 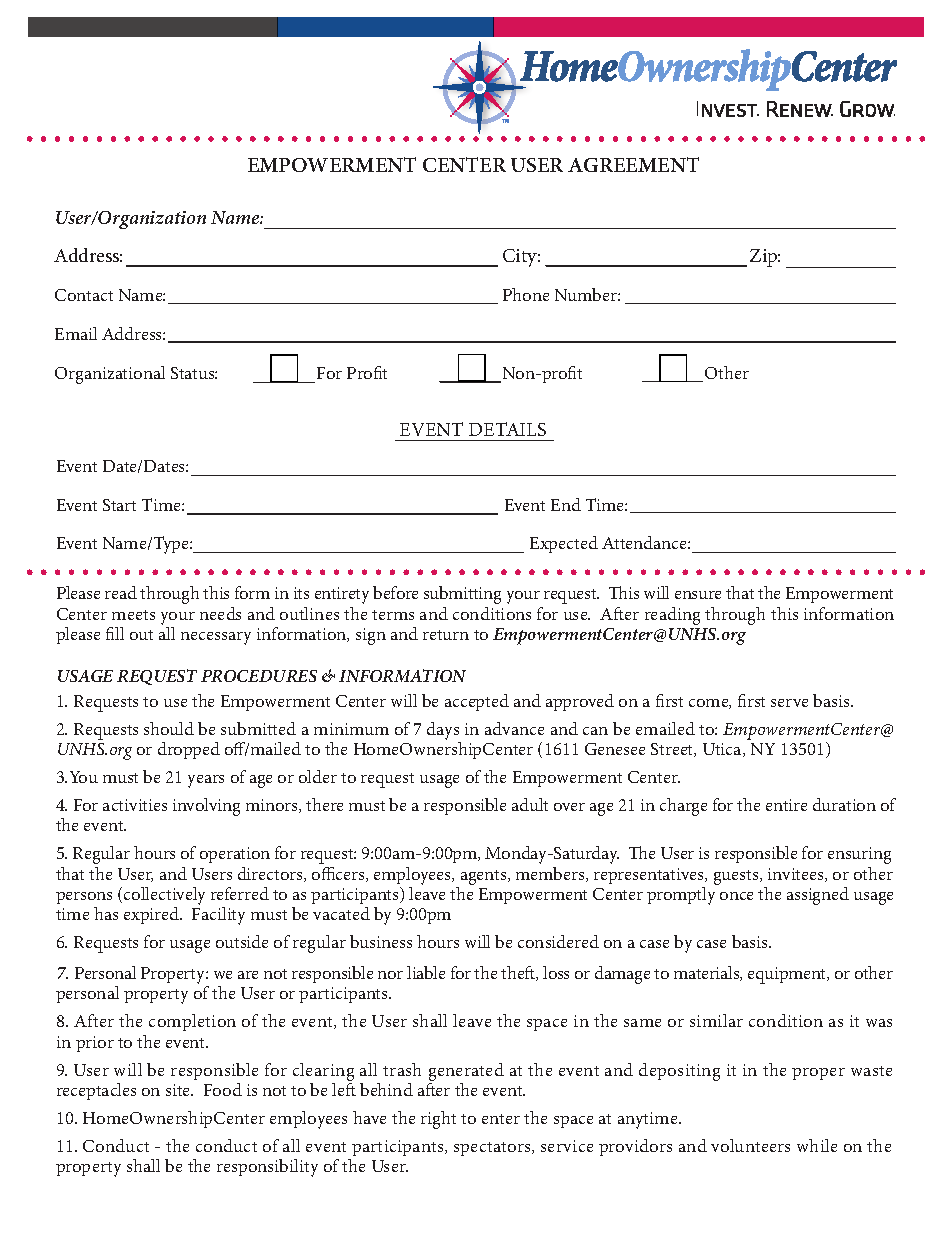 I want to click on DETAILS, so click(x=507, y=429).
